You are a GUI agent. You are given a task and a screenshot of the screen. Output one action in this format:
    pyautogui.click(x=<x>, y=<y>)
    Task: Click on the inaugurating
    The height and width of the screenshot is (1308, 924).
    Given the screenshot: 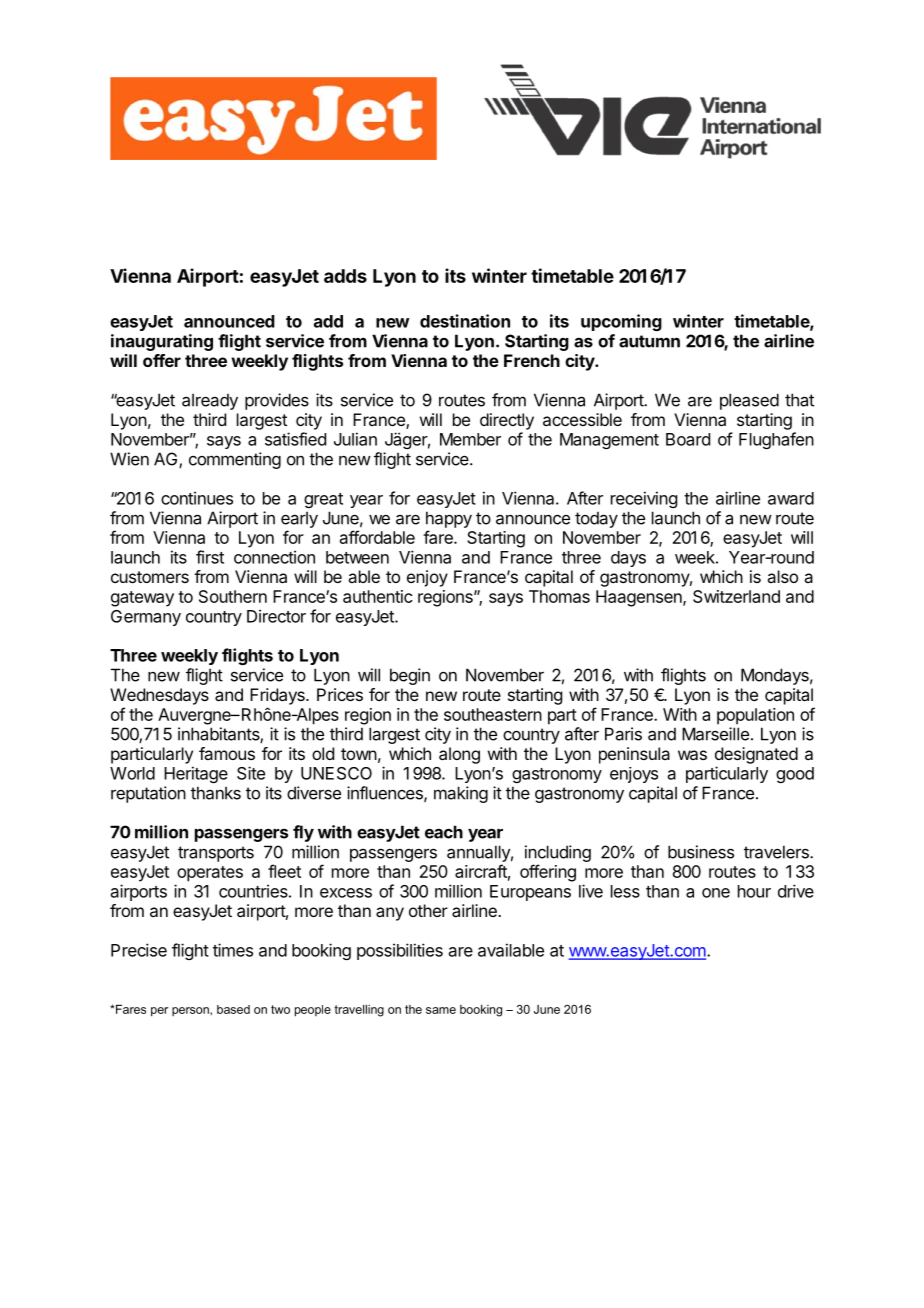 What is the action you would take?
    pyautogui.click(x=162, y=342)
